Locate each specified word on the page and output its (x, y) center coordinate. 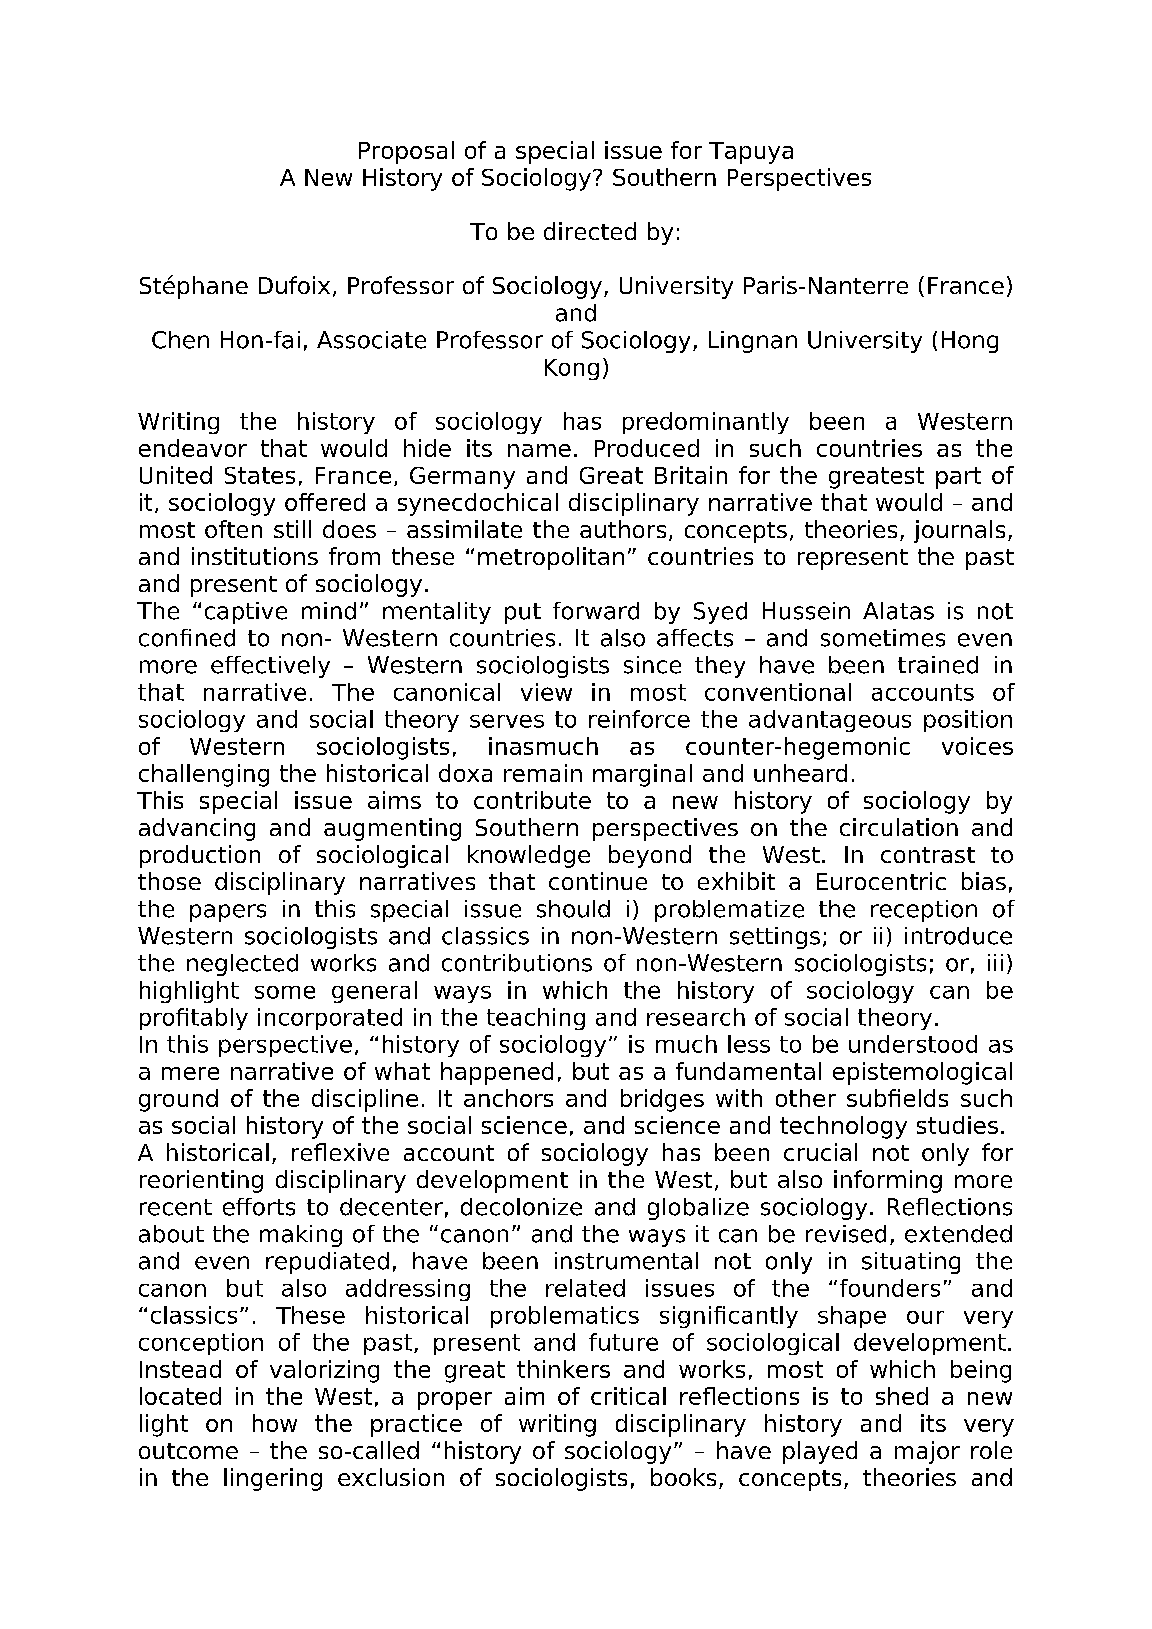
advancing (197, 829)
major (927, 1452)
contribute (532, 800)
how (275, 1423)
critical (628, 1396)
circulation (899, 827)
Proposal (406, 152)
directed (590, 231)
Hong (970, 342)
